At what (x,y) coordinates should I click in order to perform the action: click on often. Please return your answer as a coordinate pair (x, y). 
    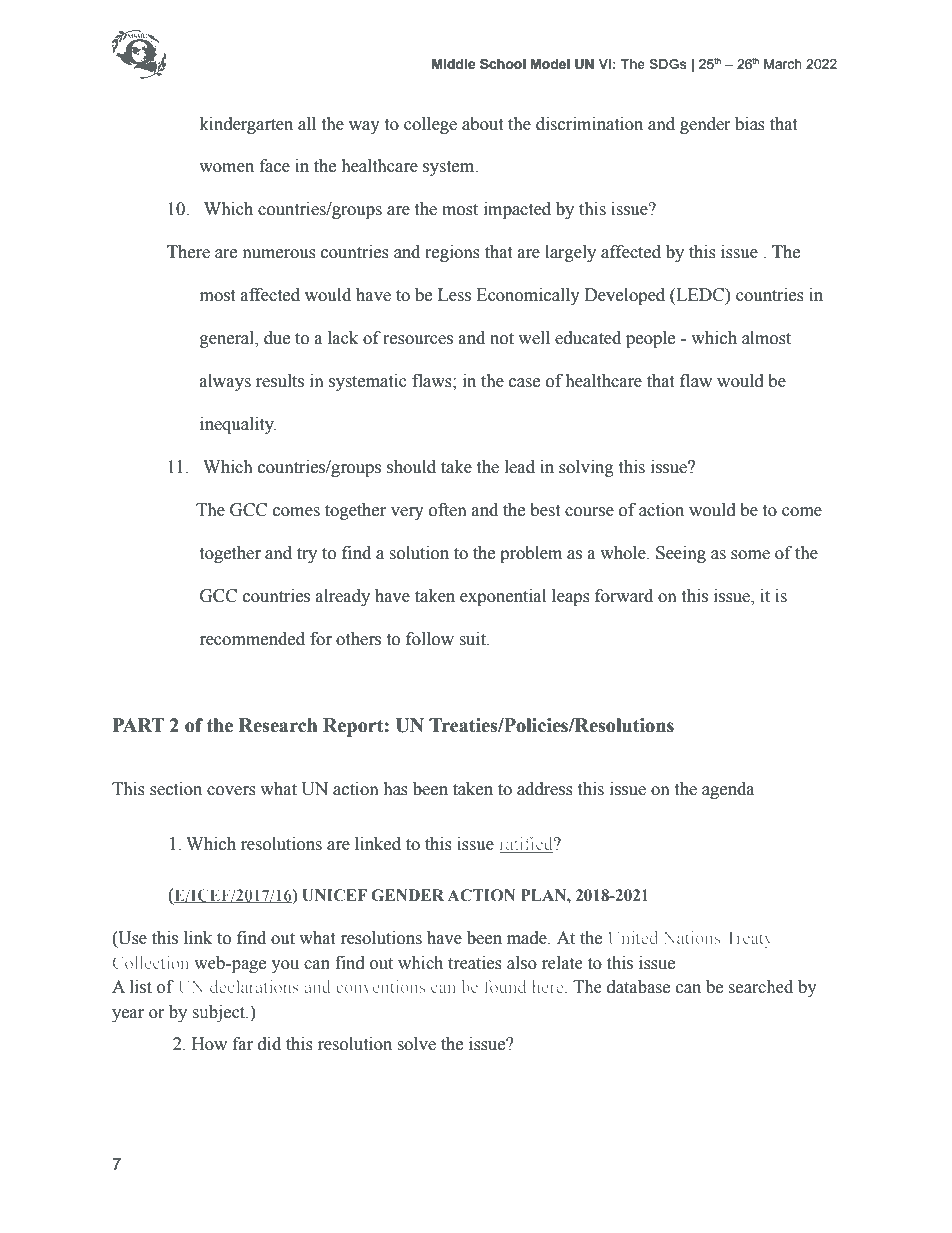
    Looking at the image, I should click on (448, 510).
